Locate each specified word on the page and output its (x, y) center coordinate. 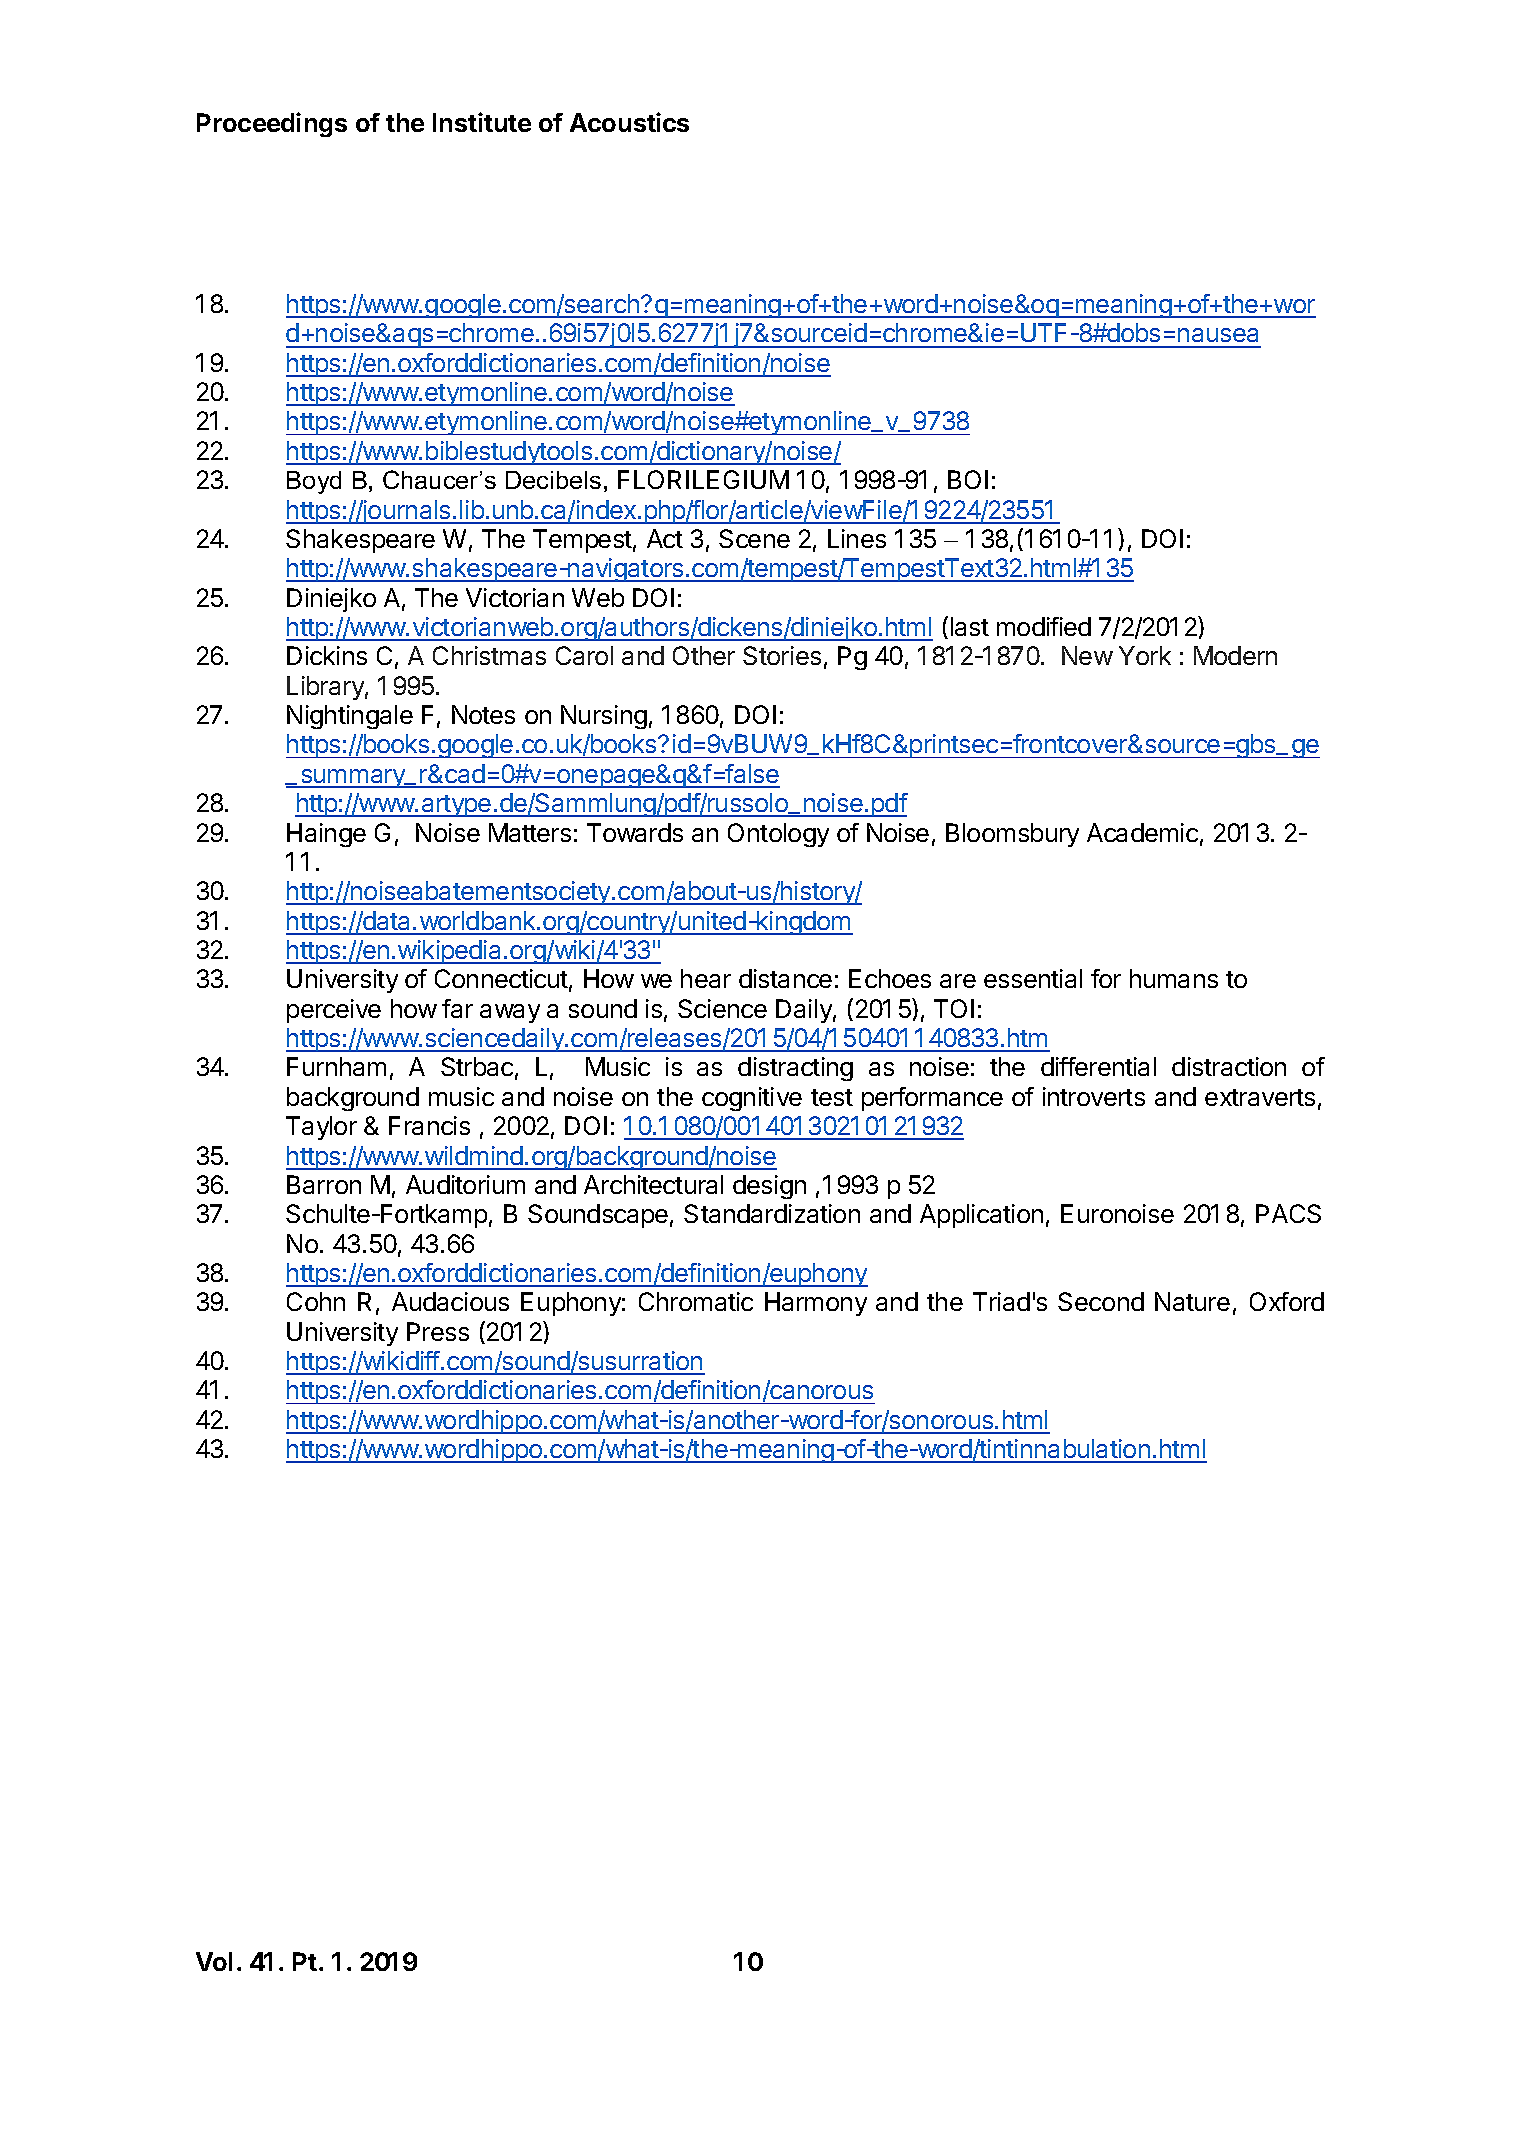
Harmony (816, 1304)
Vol (214, 1961)
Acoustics (629, 122)
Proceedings (272, 124)
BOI (968, 479)
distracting (795, 1069)
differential (1098, 1066)
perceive (334, 1011)
